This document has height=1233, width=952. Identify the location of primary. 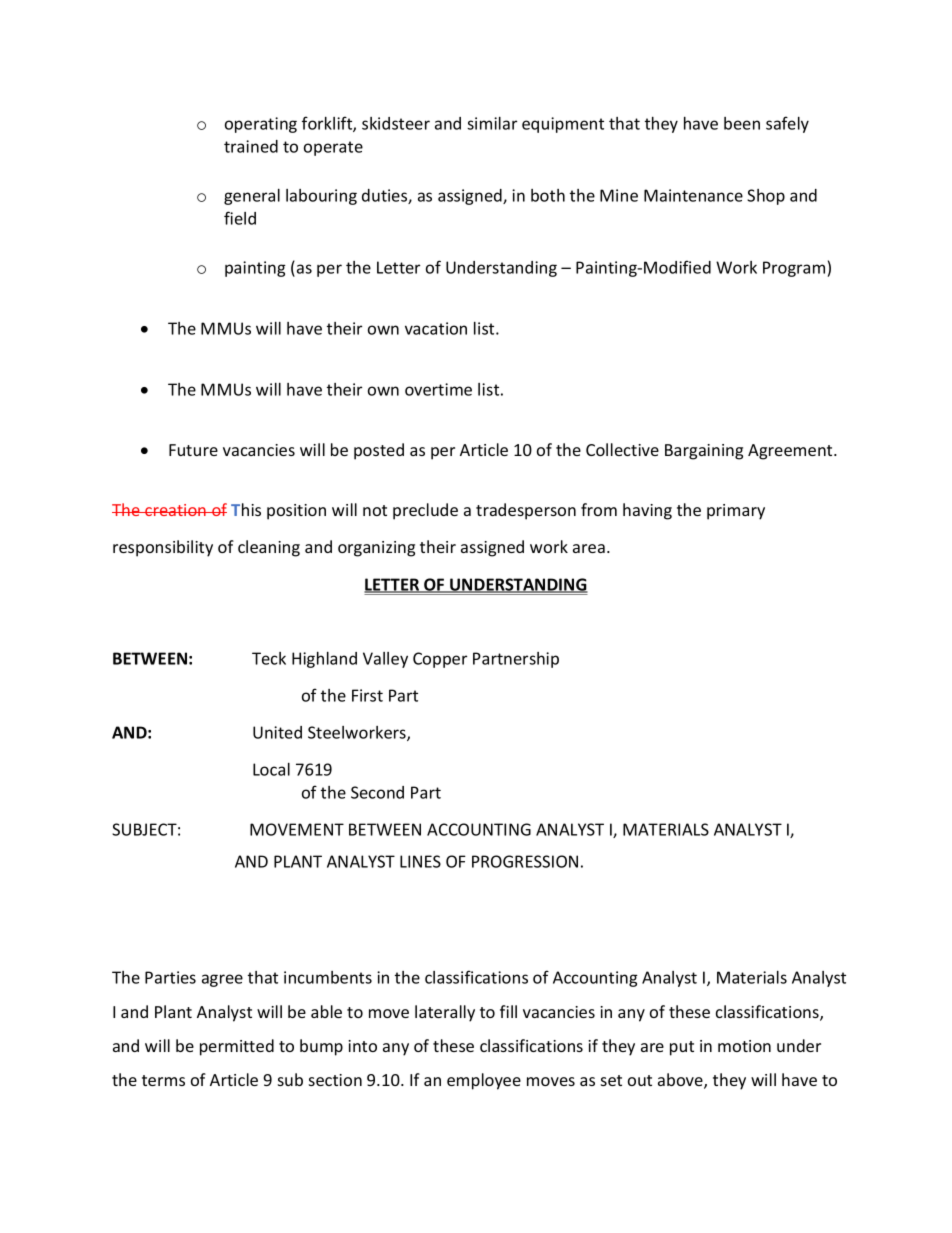
(736, 512).
